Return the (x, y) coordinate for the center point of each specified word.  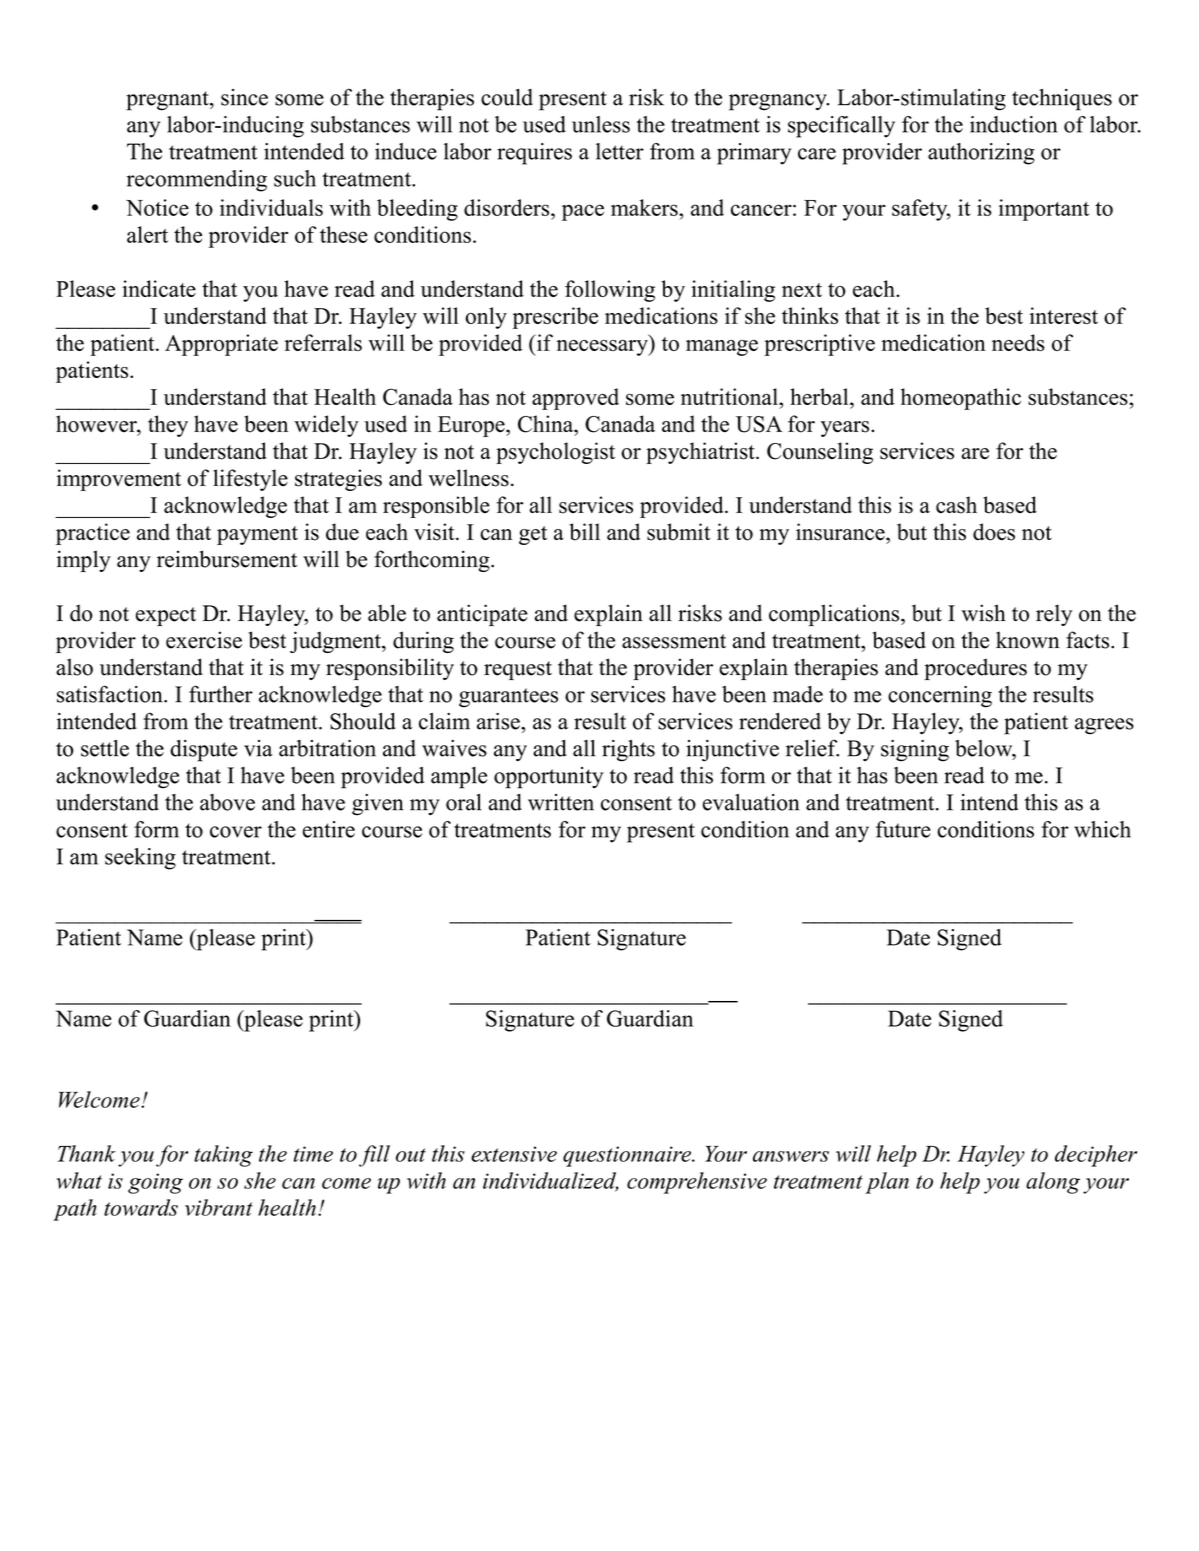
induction (1013, 124)
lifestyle (250, 480)
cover (236, 832)
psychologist (555, 453)
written (561, 802)
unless (601, 124)
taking (223, 1156)
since (244, 97)
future (903, 829)
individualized (551, 1181)
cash (956, 505)
